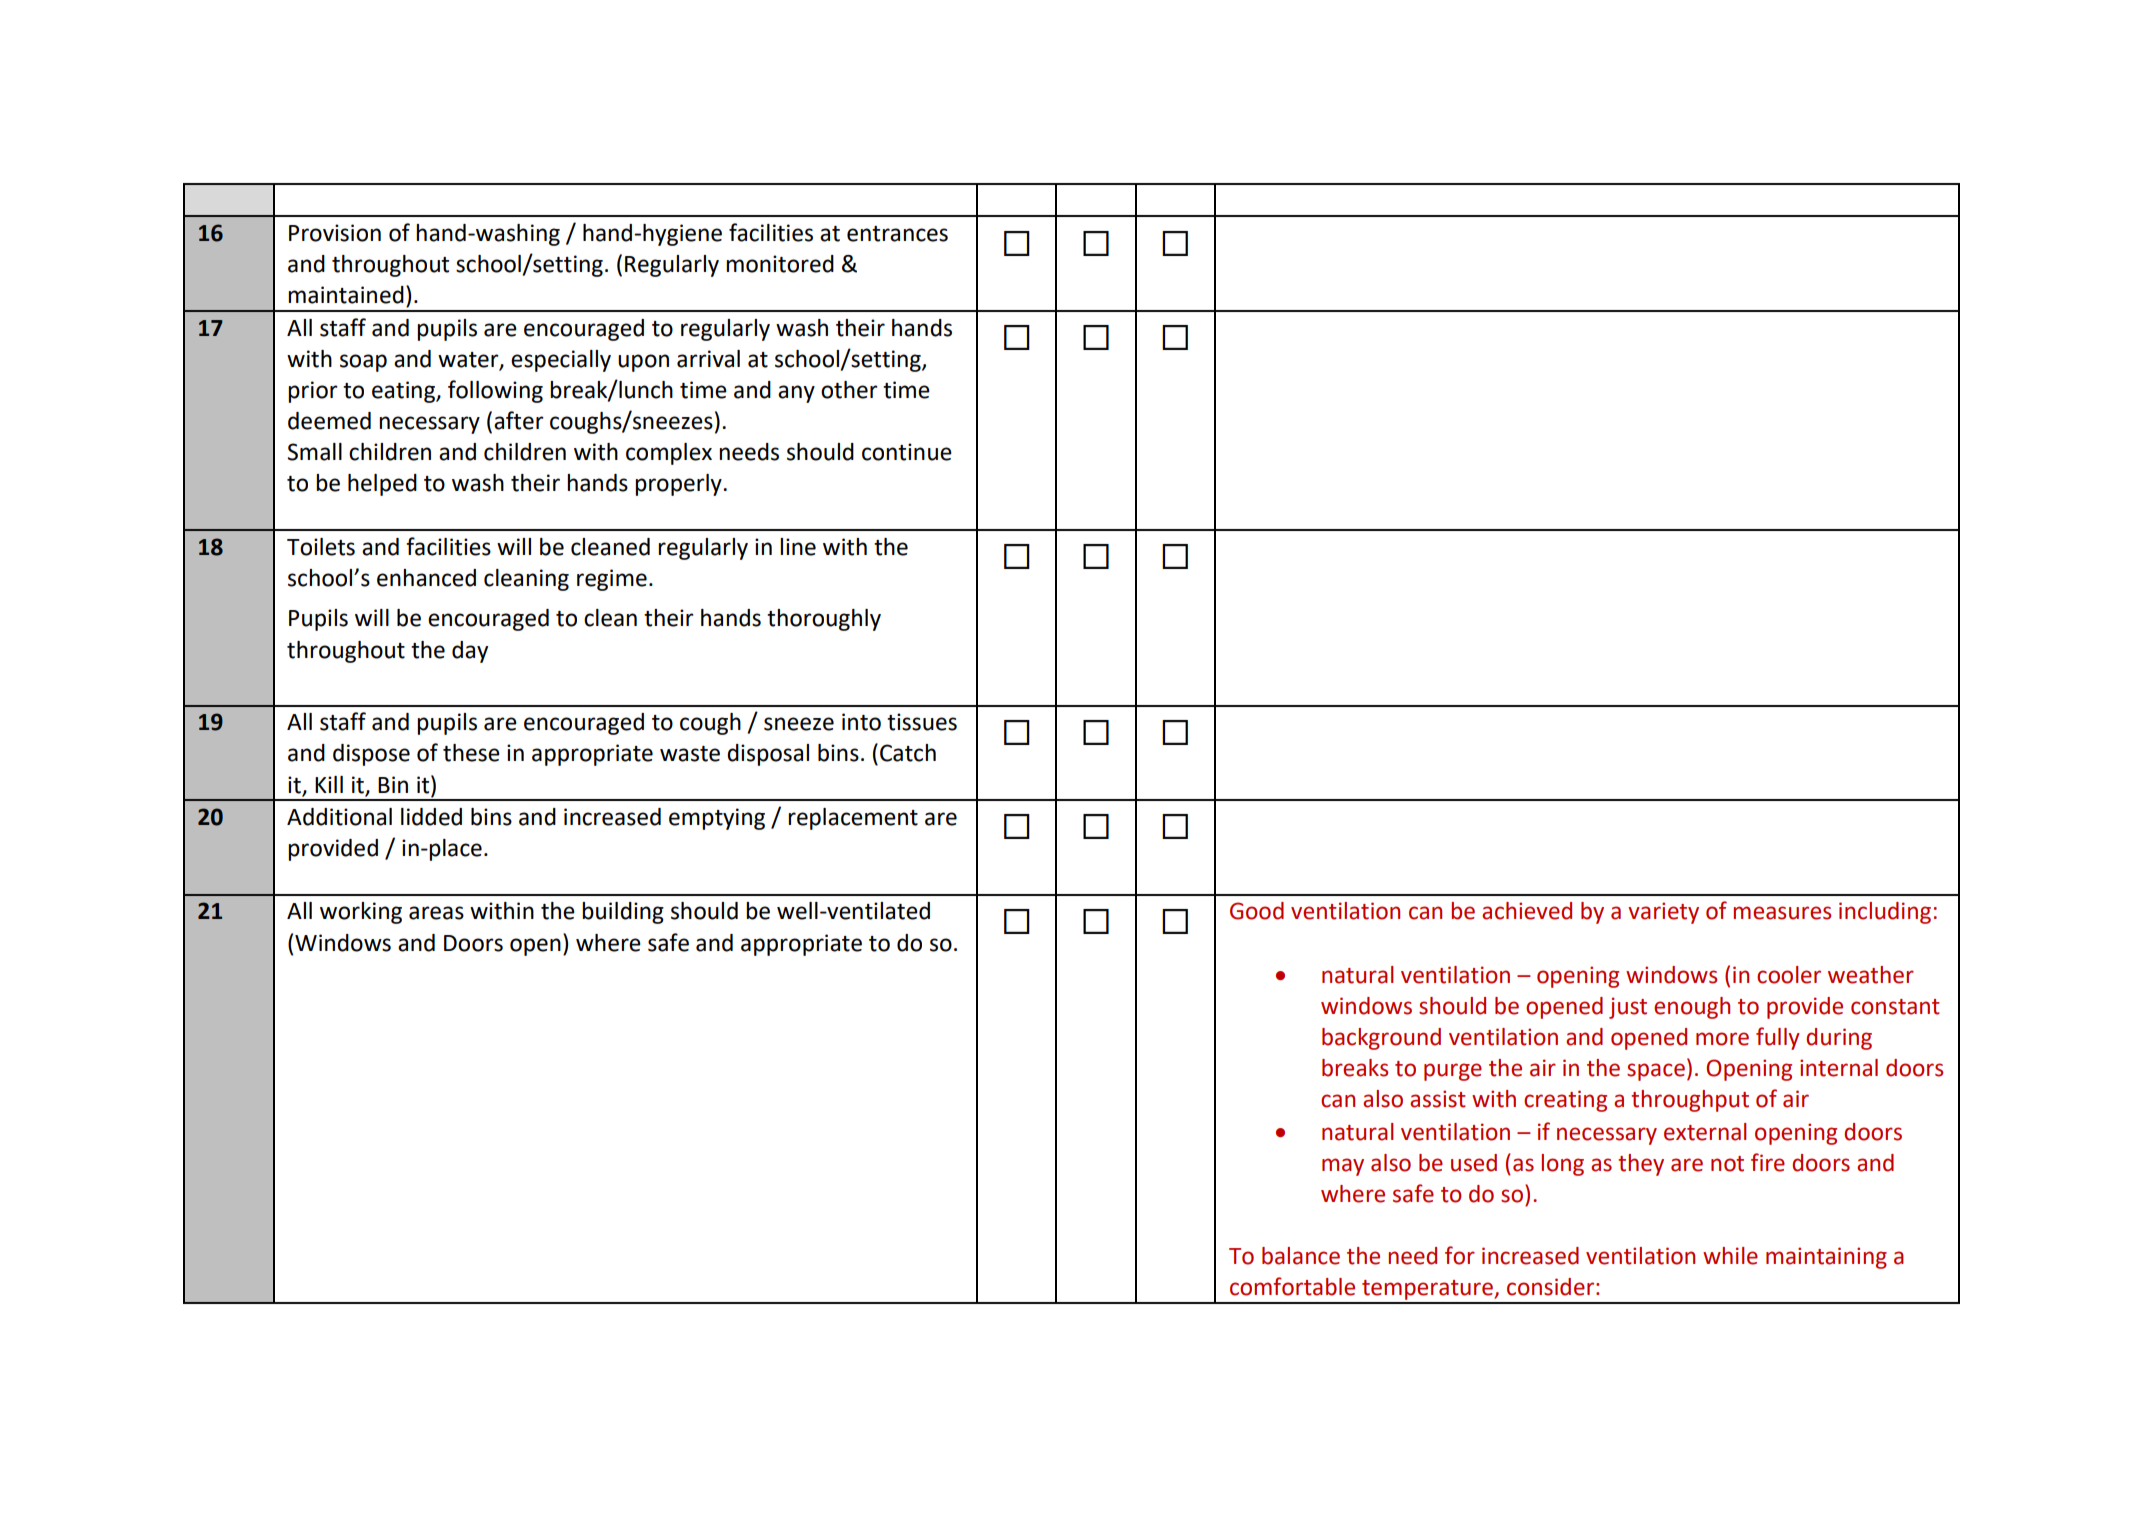  What do you see at coordinates (1381, 1039) in the screenshot?
I see `background` at bounding box center [1381, 1039].
